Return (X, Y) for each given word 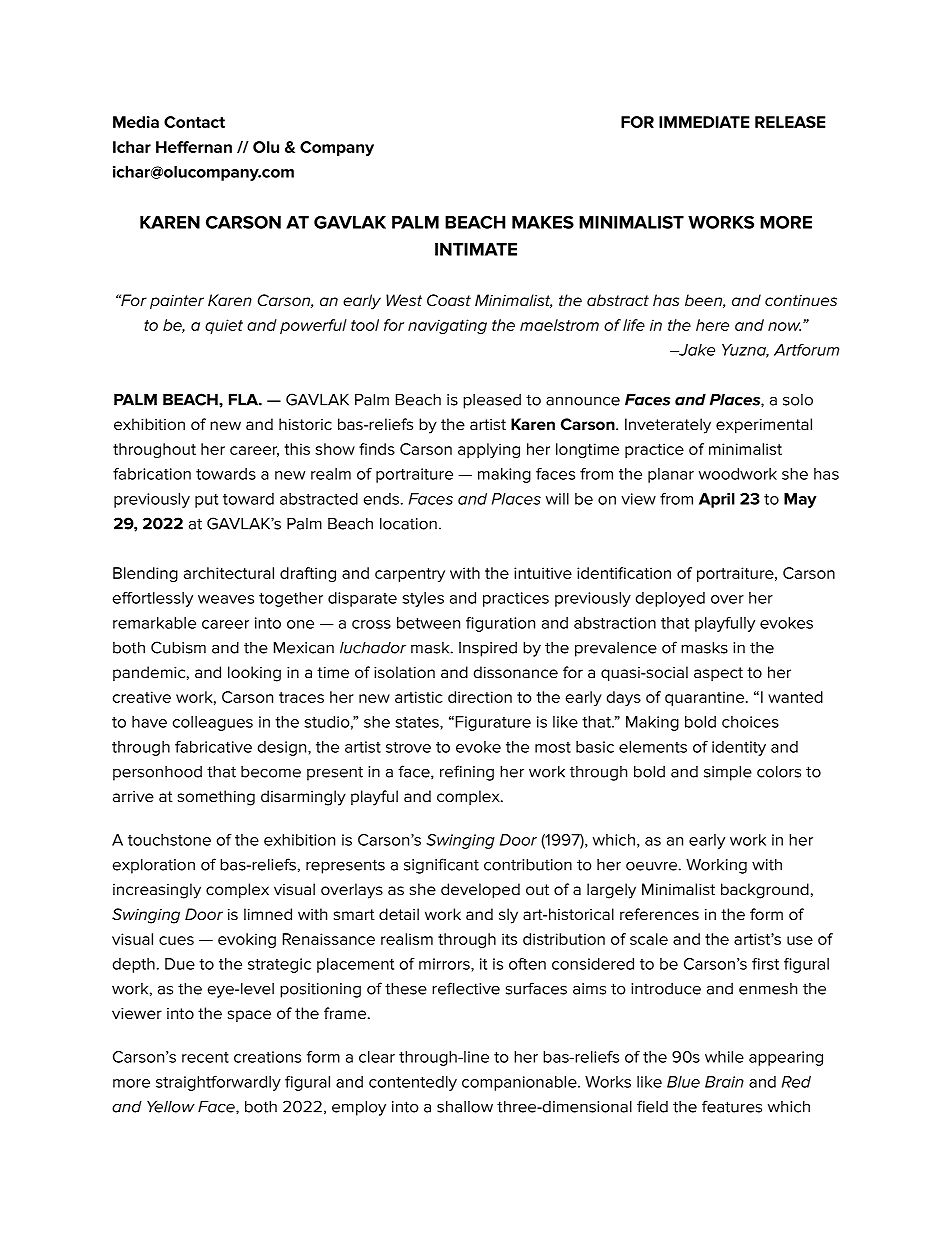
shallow (465, 1107)
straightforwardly (218, 1083)
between (428, 623)
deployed (670, 599)
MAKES (543, 222)
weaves (226, 599)
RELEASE (790, 122)
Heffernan (194, 147)
